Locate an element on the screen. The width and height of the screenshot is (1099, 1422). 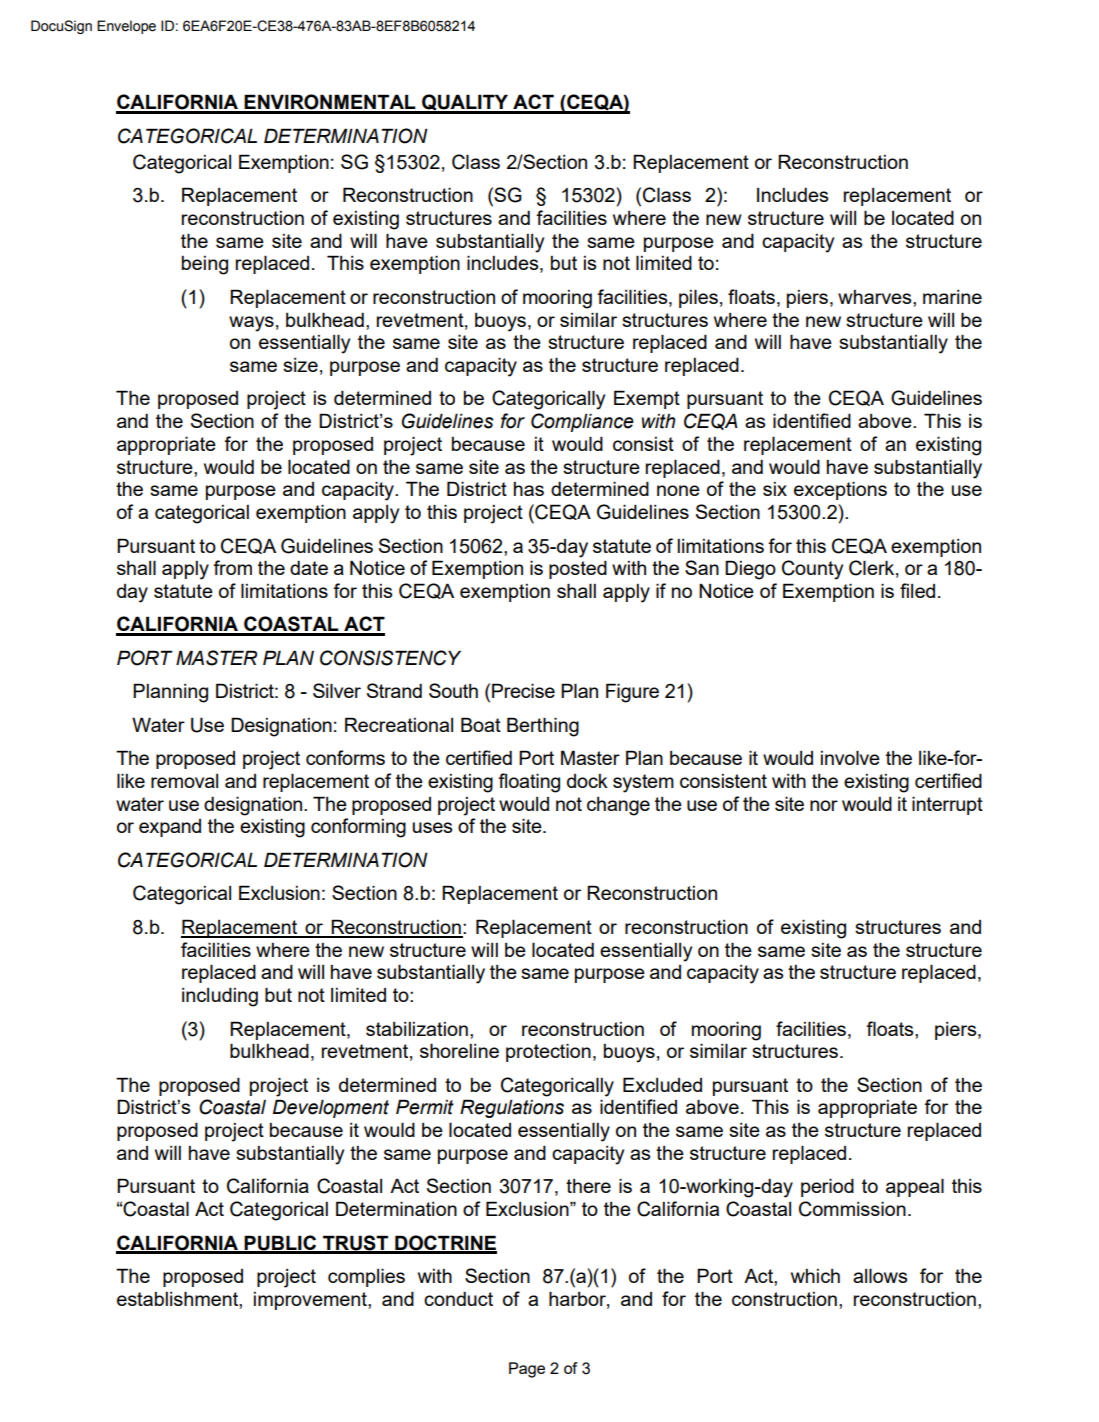
allows is located at coordinates (880, 1275).
